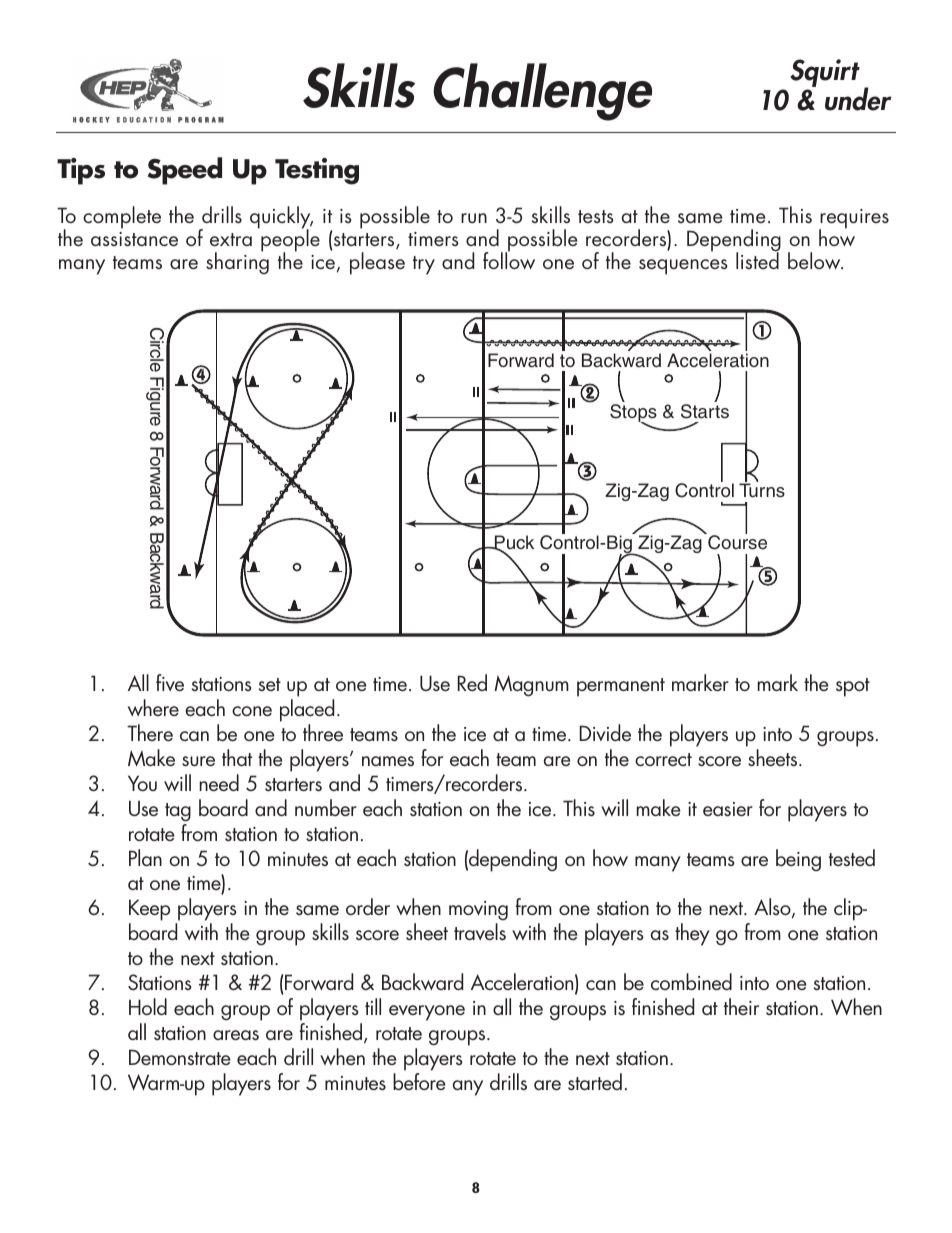 The image size is (952, 1233). I want to click on Speed, so click(185, 171).
